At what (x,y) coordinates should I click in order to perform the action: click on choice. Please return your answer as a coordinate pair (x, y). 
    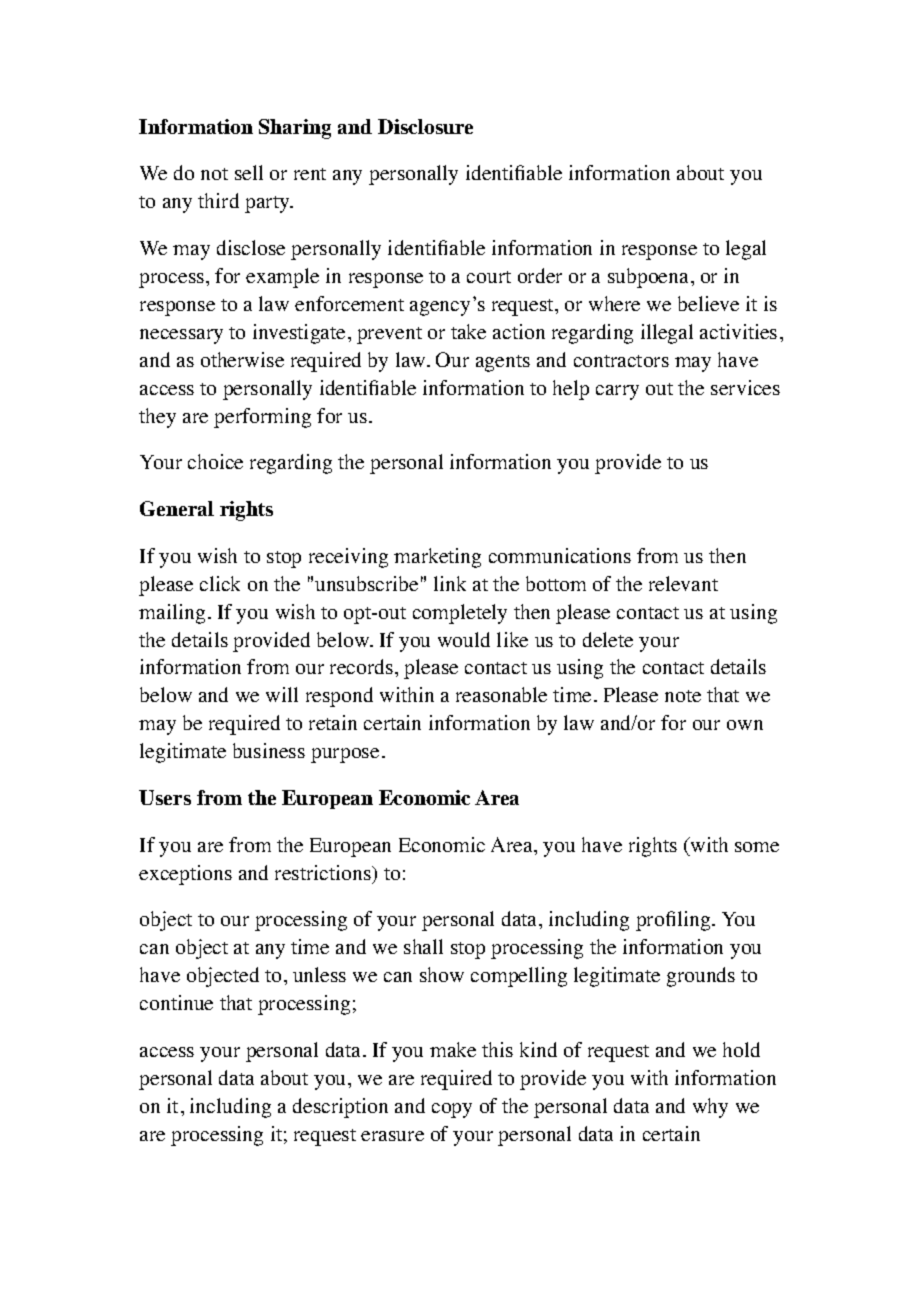
    Looking at the image, I should click on (215, 461).
